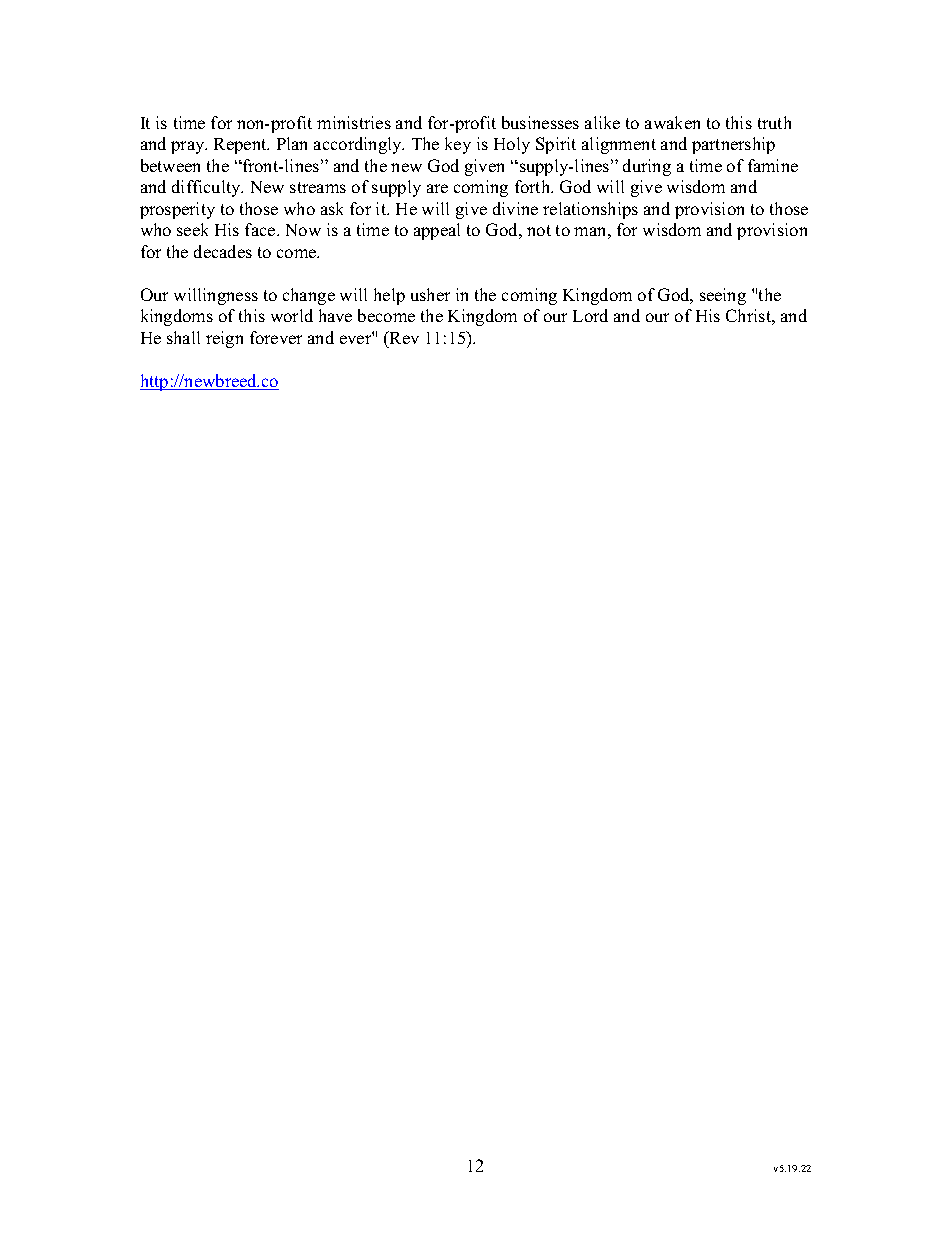 The image size is (952, 1233). What do you see at coordinates (261, 229) in the document?
I see `face` at bounding box center [261, 229].
